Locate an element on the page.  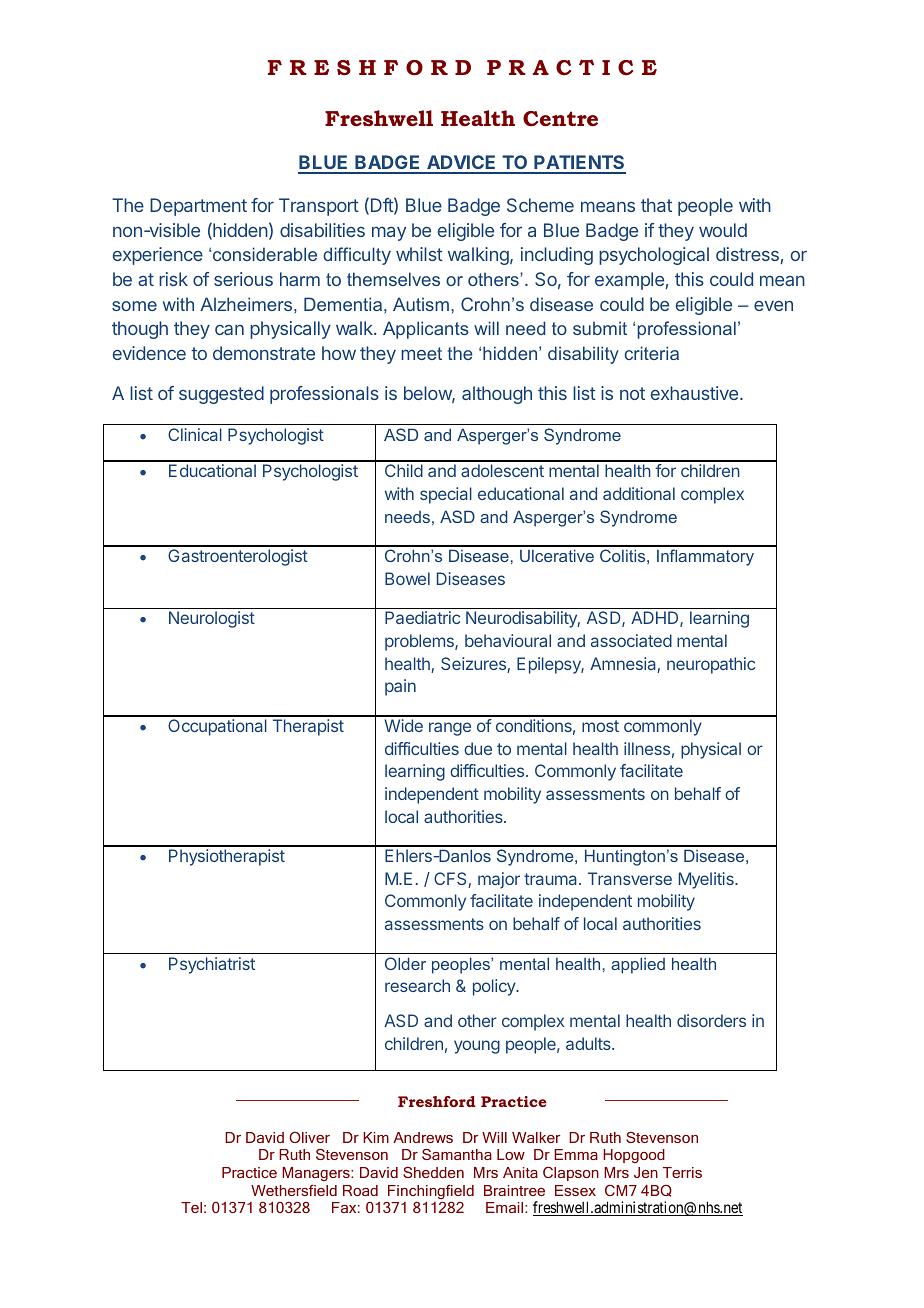
Department is located at coordinates (198, 207).
